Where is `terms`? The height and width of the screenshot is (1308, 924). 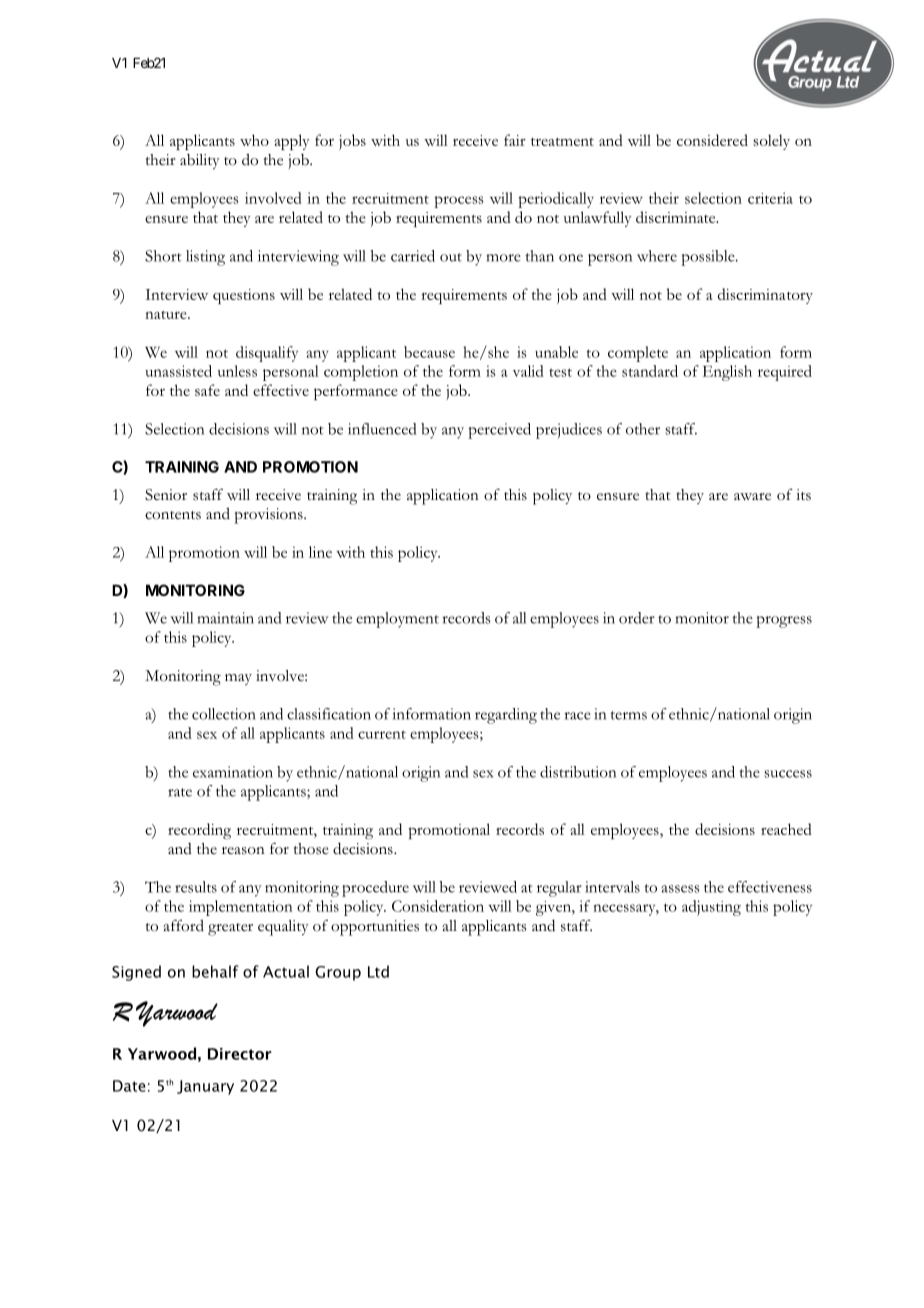 terms is located at coordinates (628, 715).
